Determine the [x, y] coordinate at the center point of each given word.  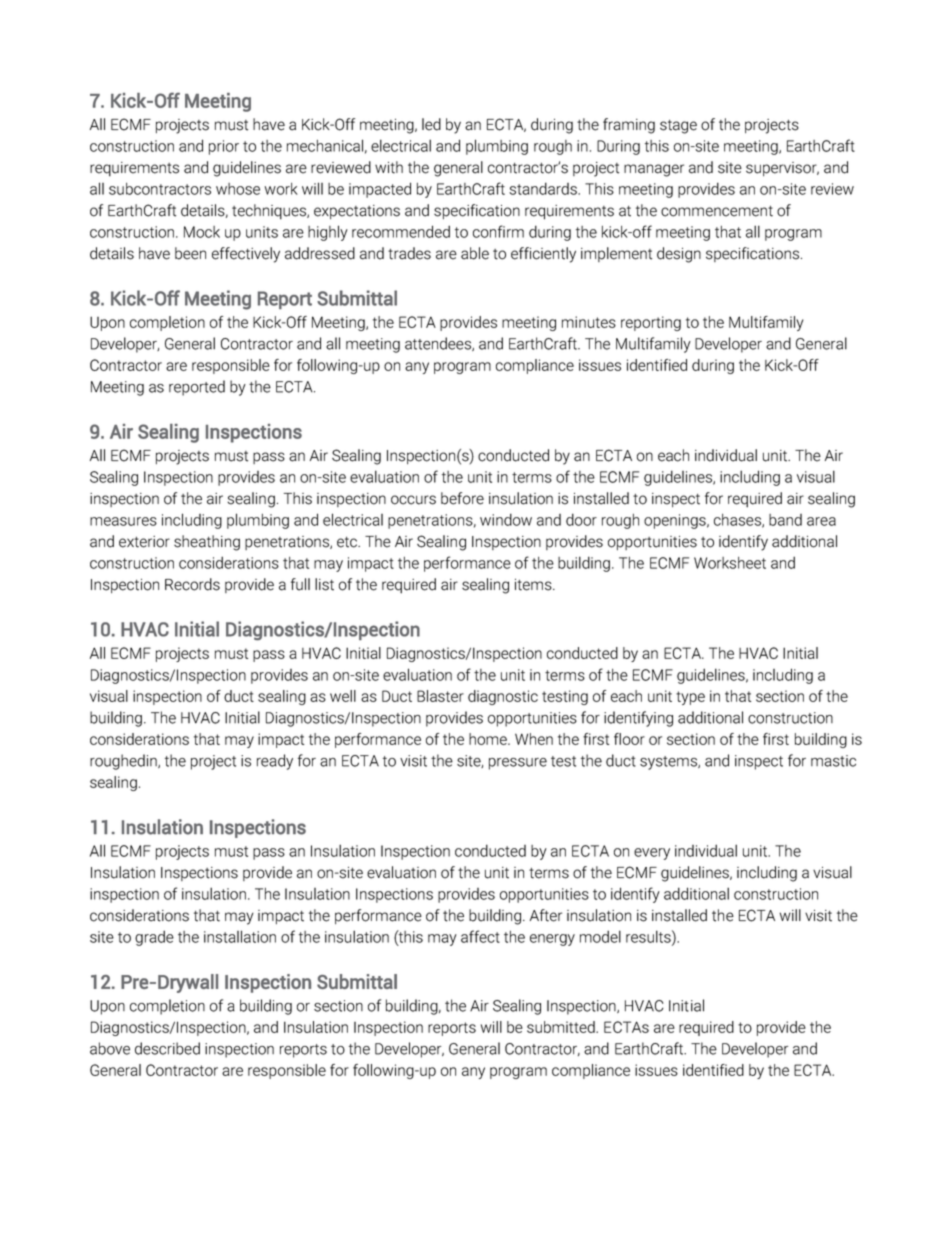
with [389, 167]
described [167, 1048]
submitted [562, 1027]
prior [224, 147]
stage [678, 127]
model [600, 936]
